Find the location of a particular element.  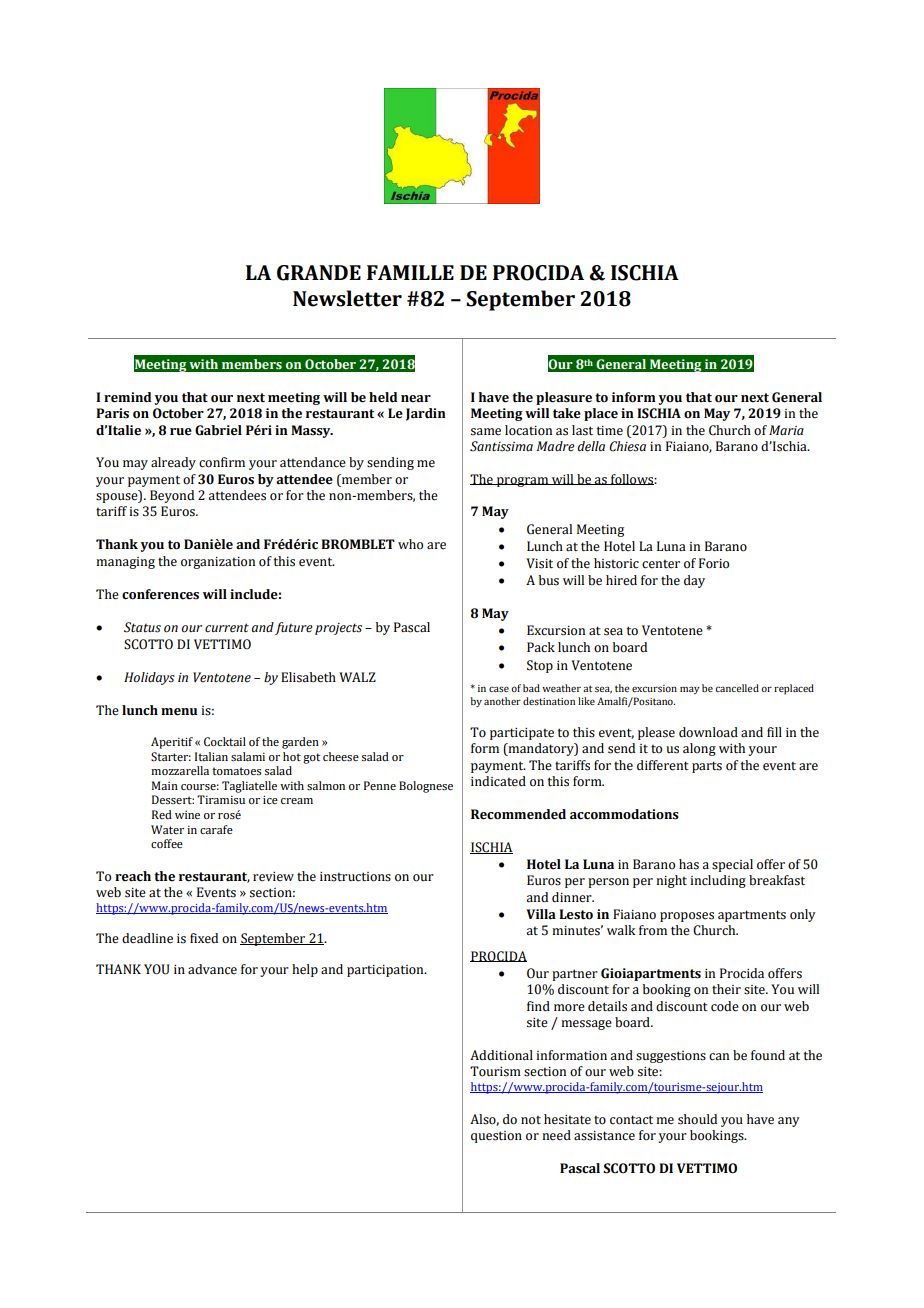

Beyond is located at coordinates (172, 496).
